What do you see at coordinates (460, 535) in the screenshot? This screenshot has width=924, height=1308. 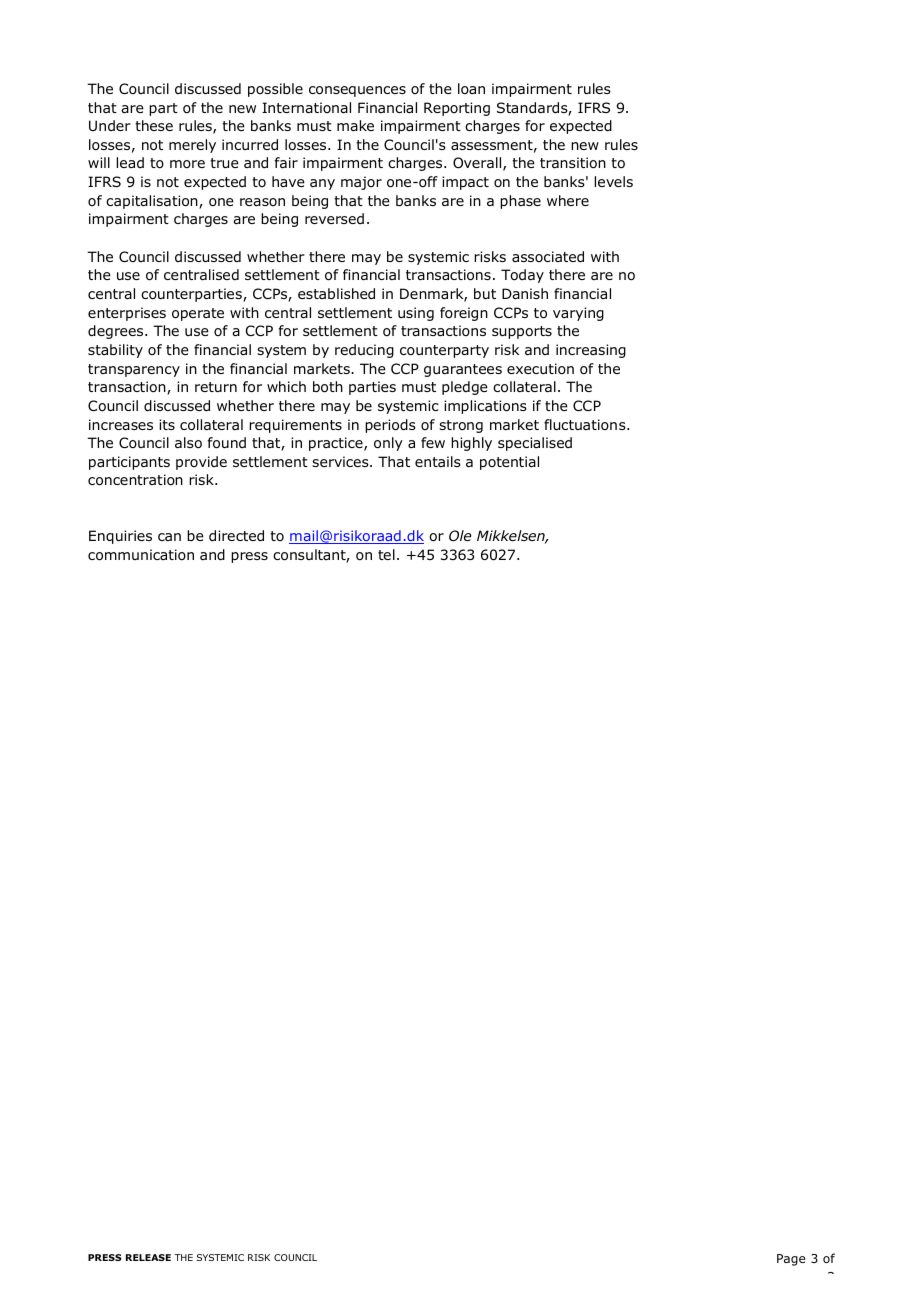 I see `Ole` at bounding box center [460, 535].
